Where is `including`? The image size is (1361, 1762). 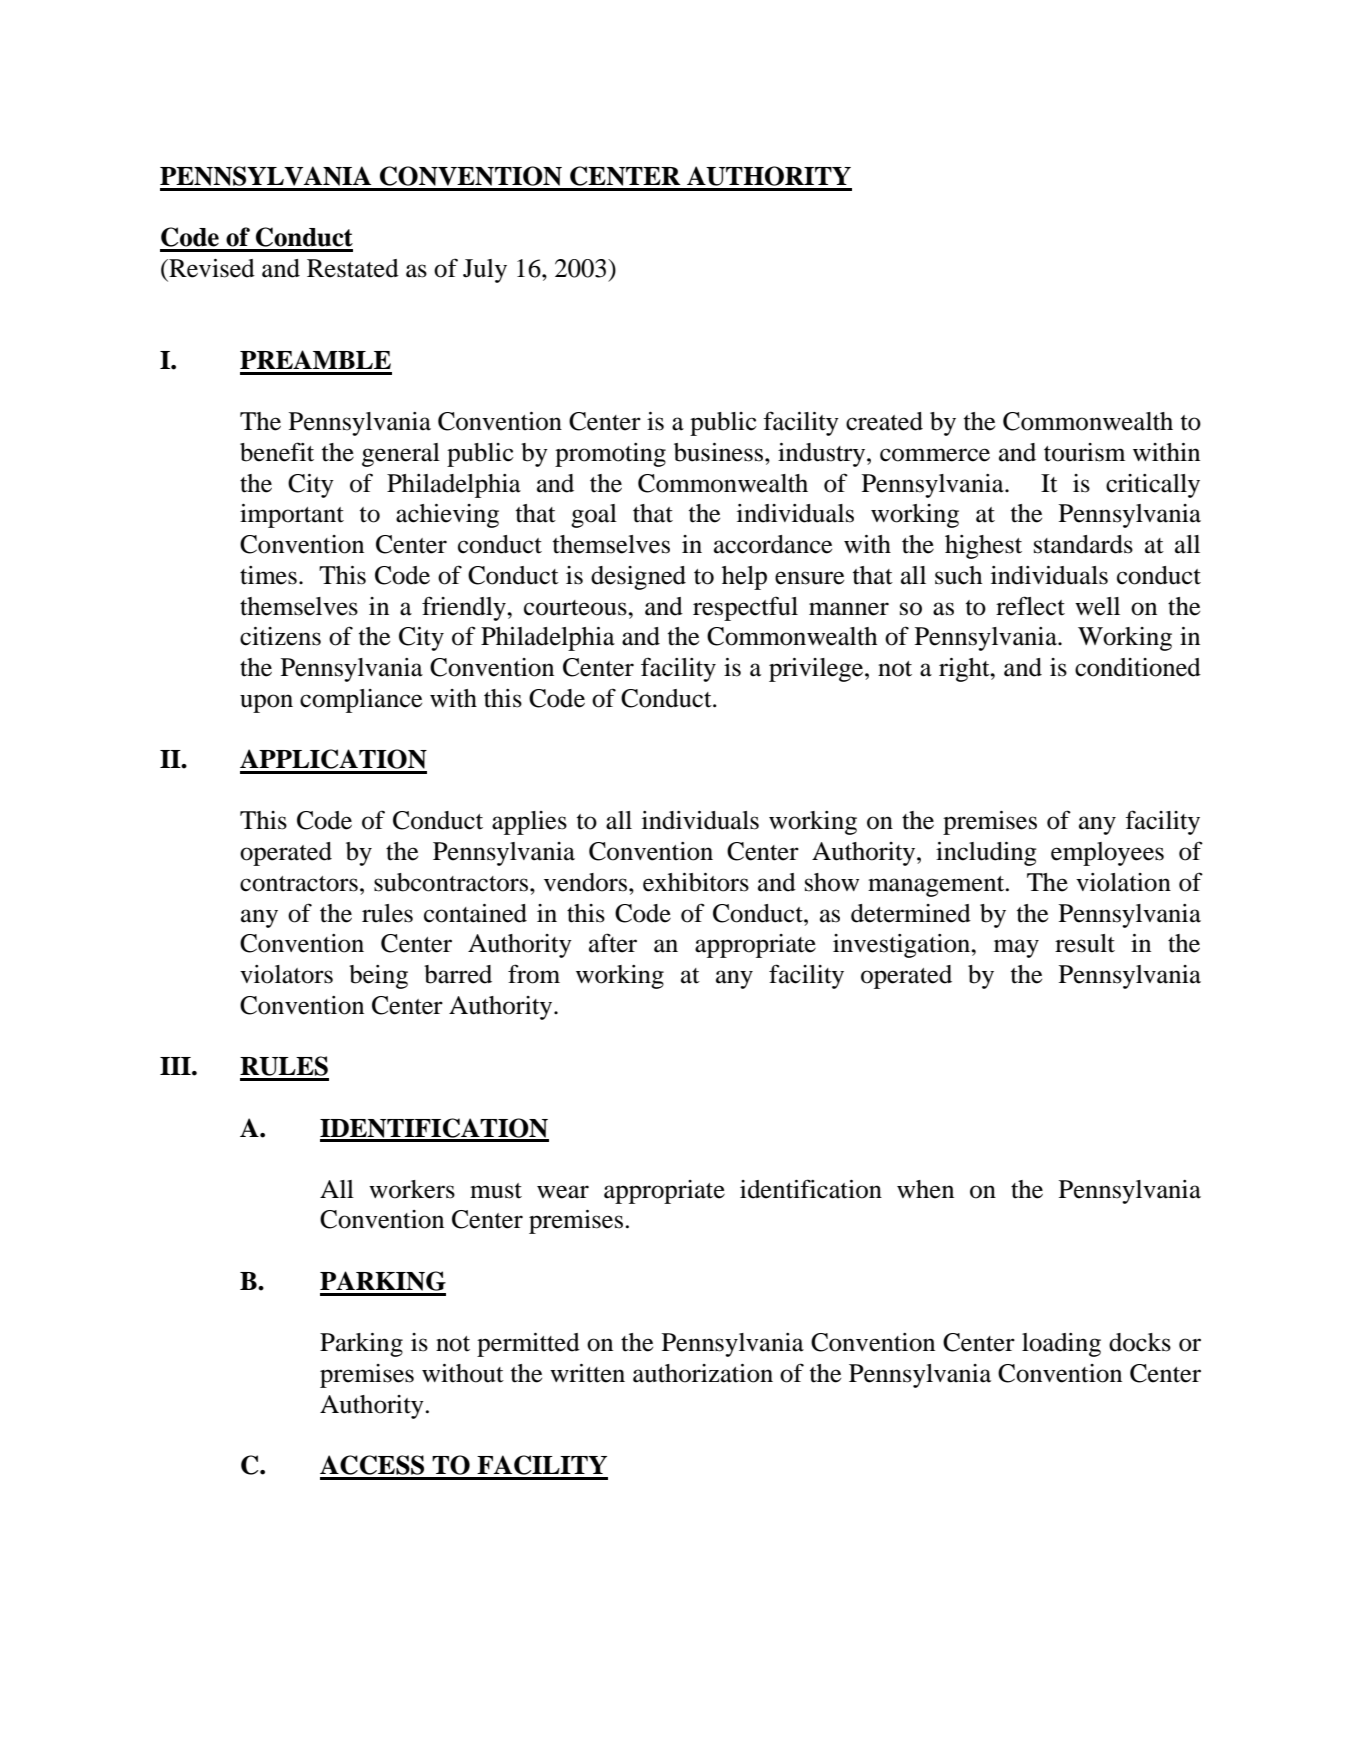
including is located at coordinates (986, 854).
